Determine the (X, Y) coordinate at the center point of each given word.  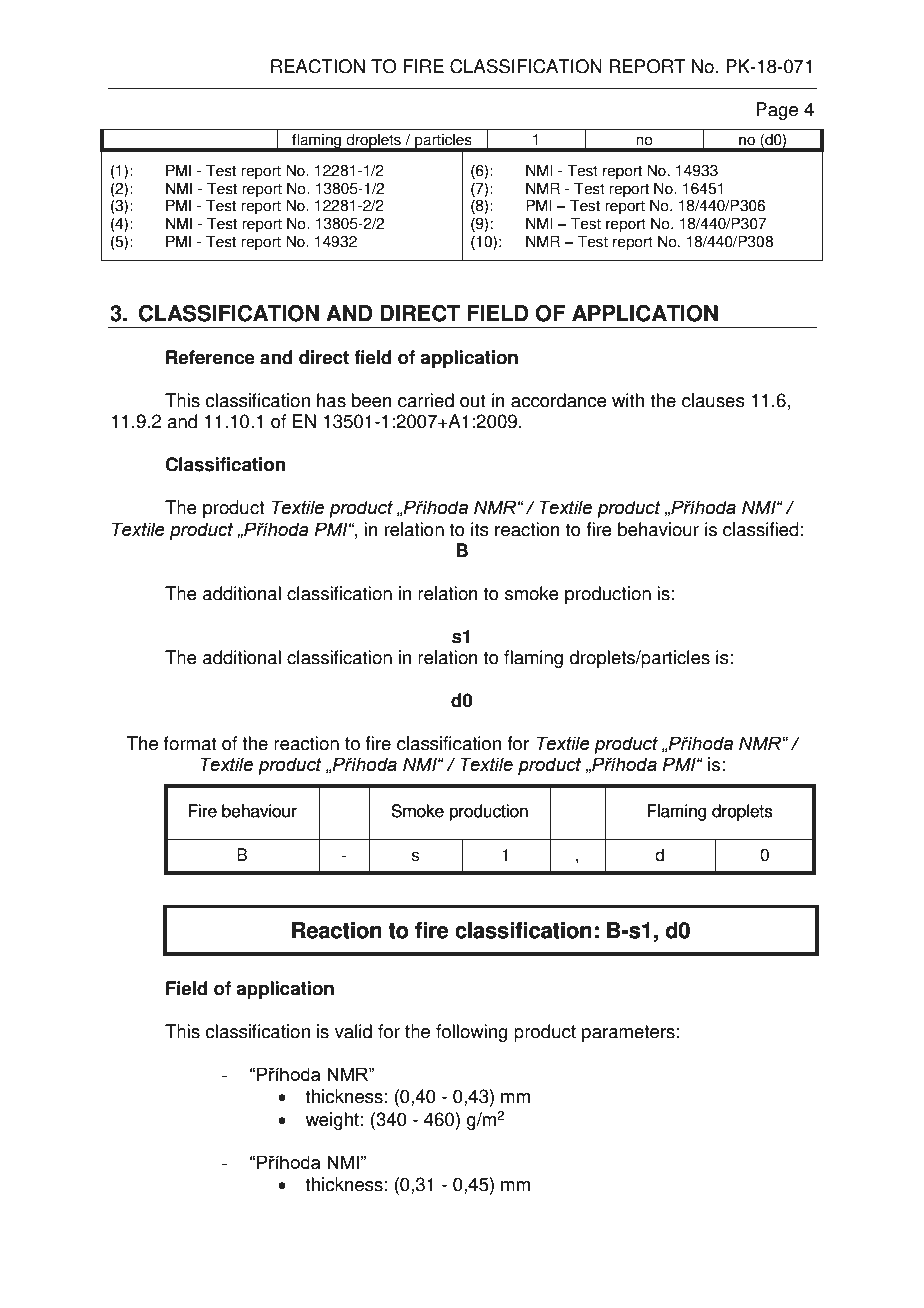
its (480, 529)
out (473, 401)
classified (761, 529)
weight (332, 1121)
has (331, 400)
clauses (713, 400)
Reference (210, 357)
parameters (628, 1033)
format (190, 743)
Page (777, 111)
